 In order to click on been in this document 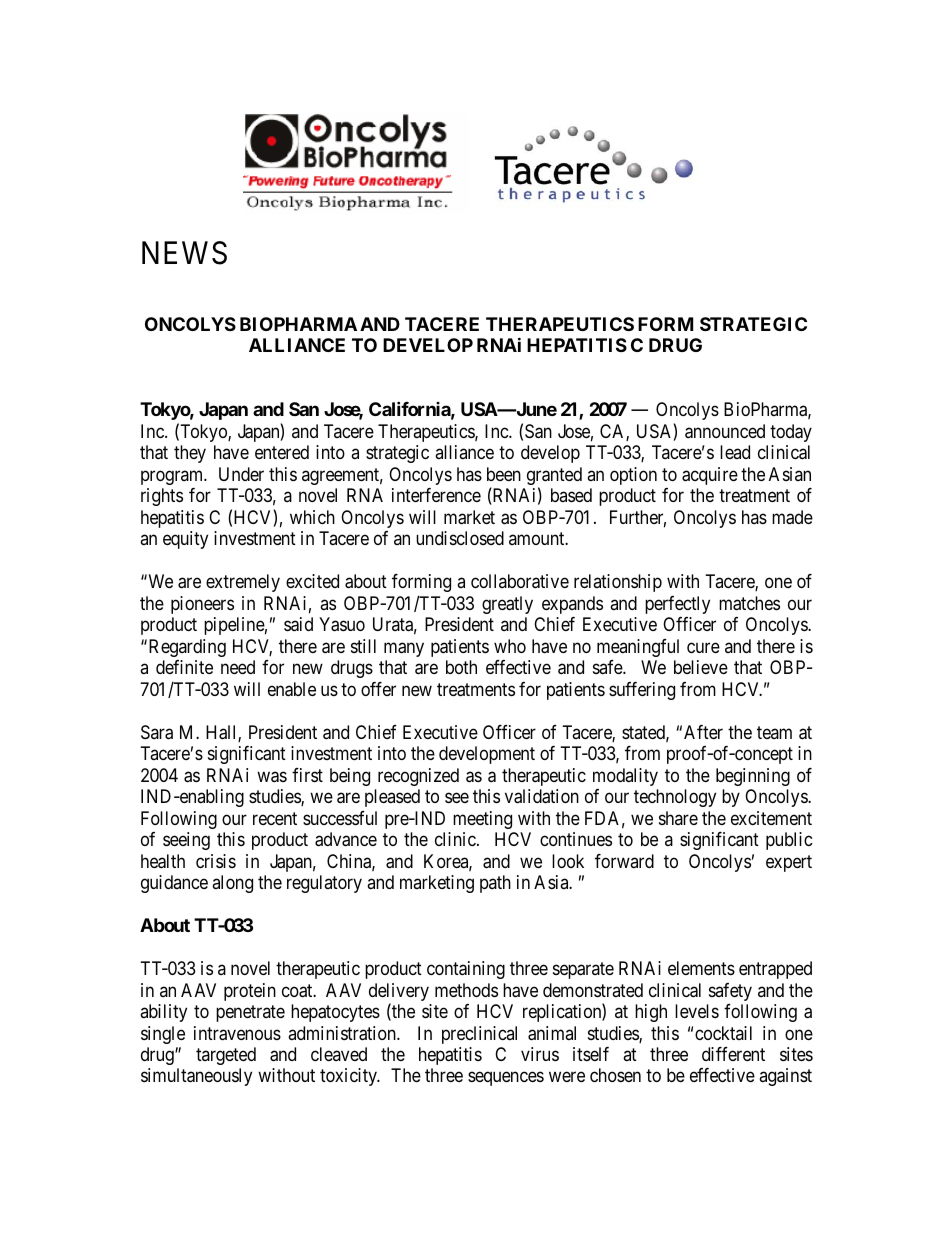, I will do `click(504, 474)`.
